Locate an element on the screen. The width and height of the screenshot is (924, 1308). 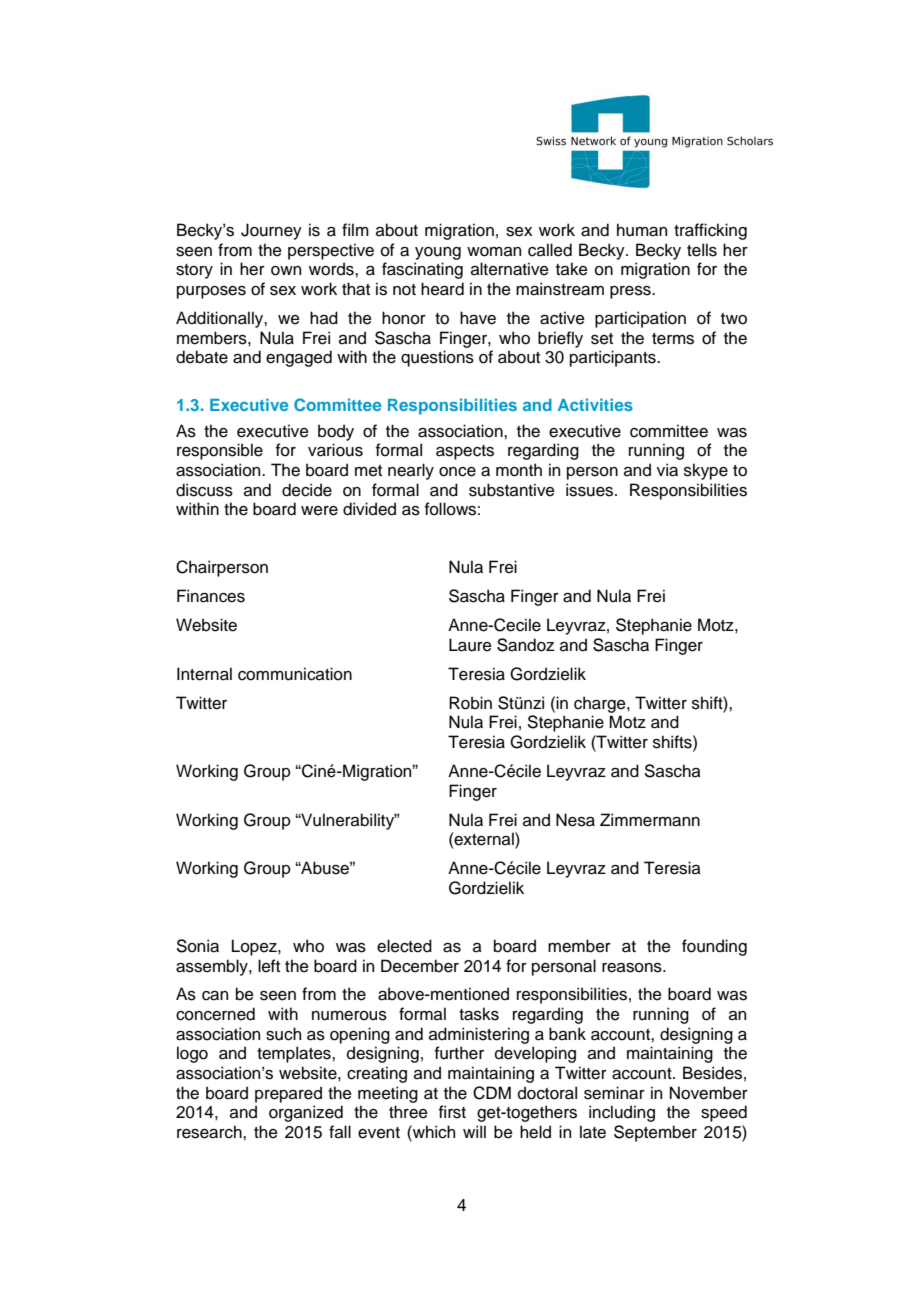
Journey is located at coordinates (271, 231).
